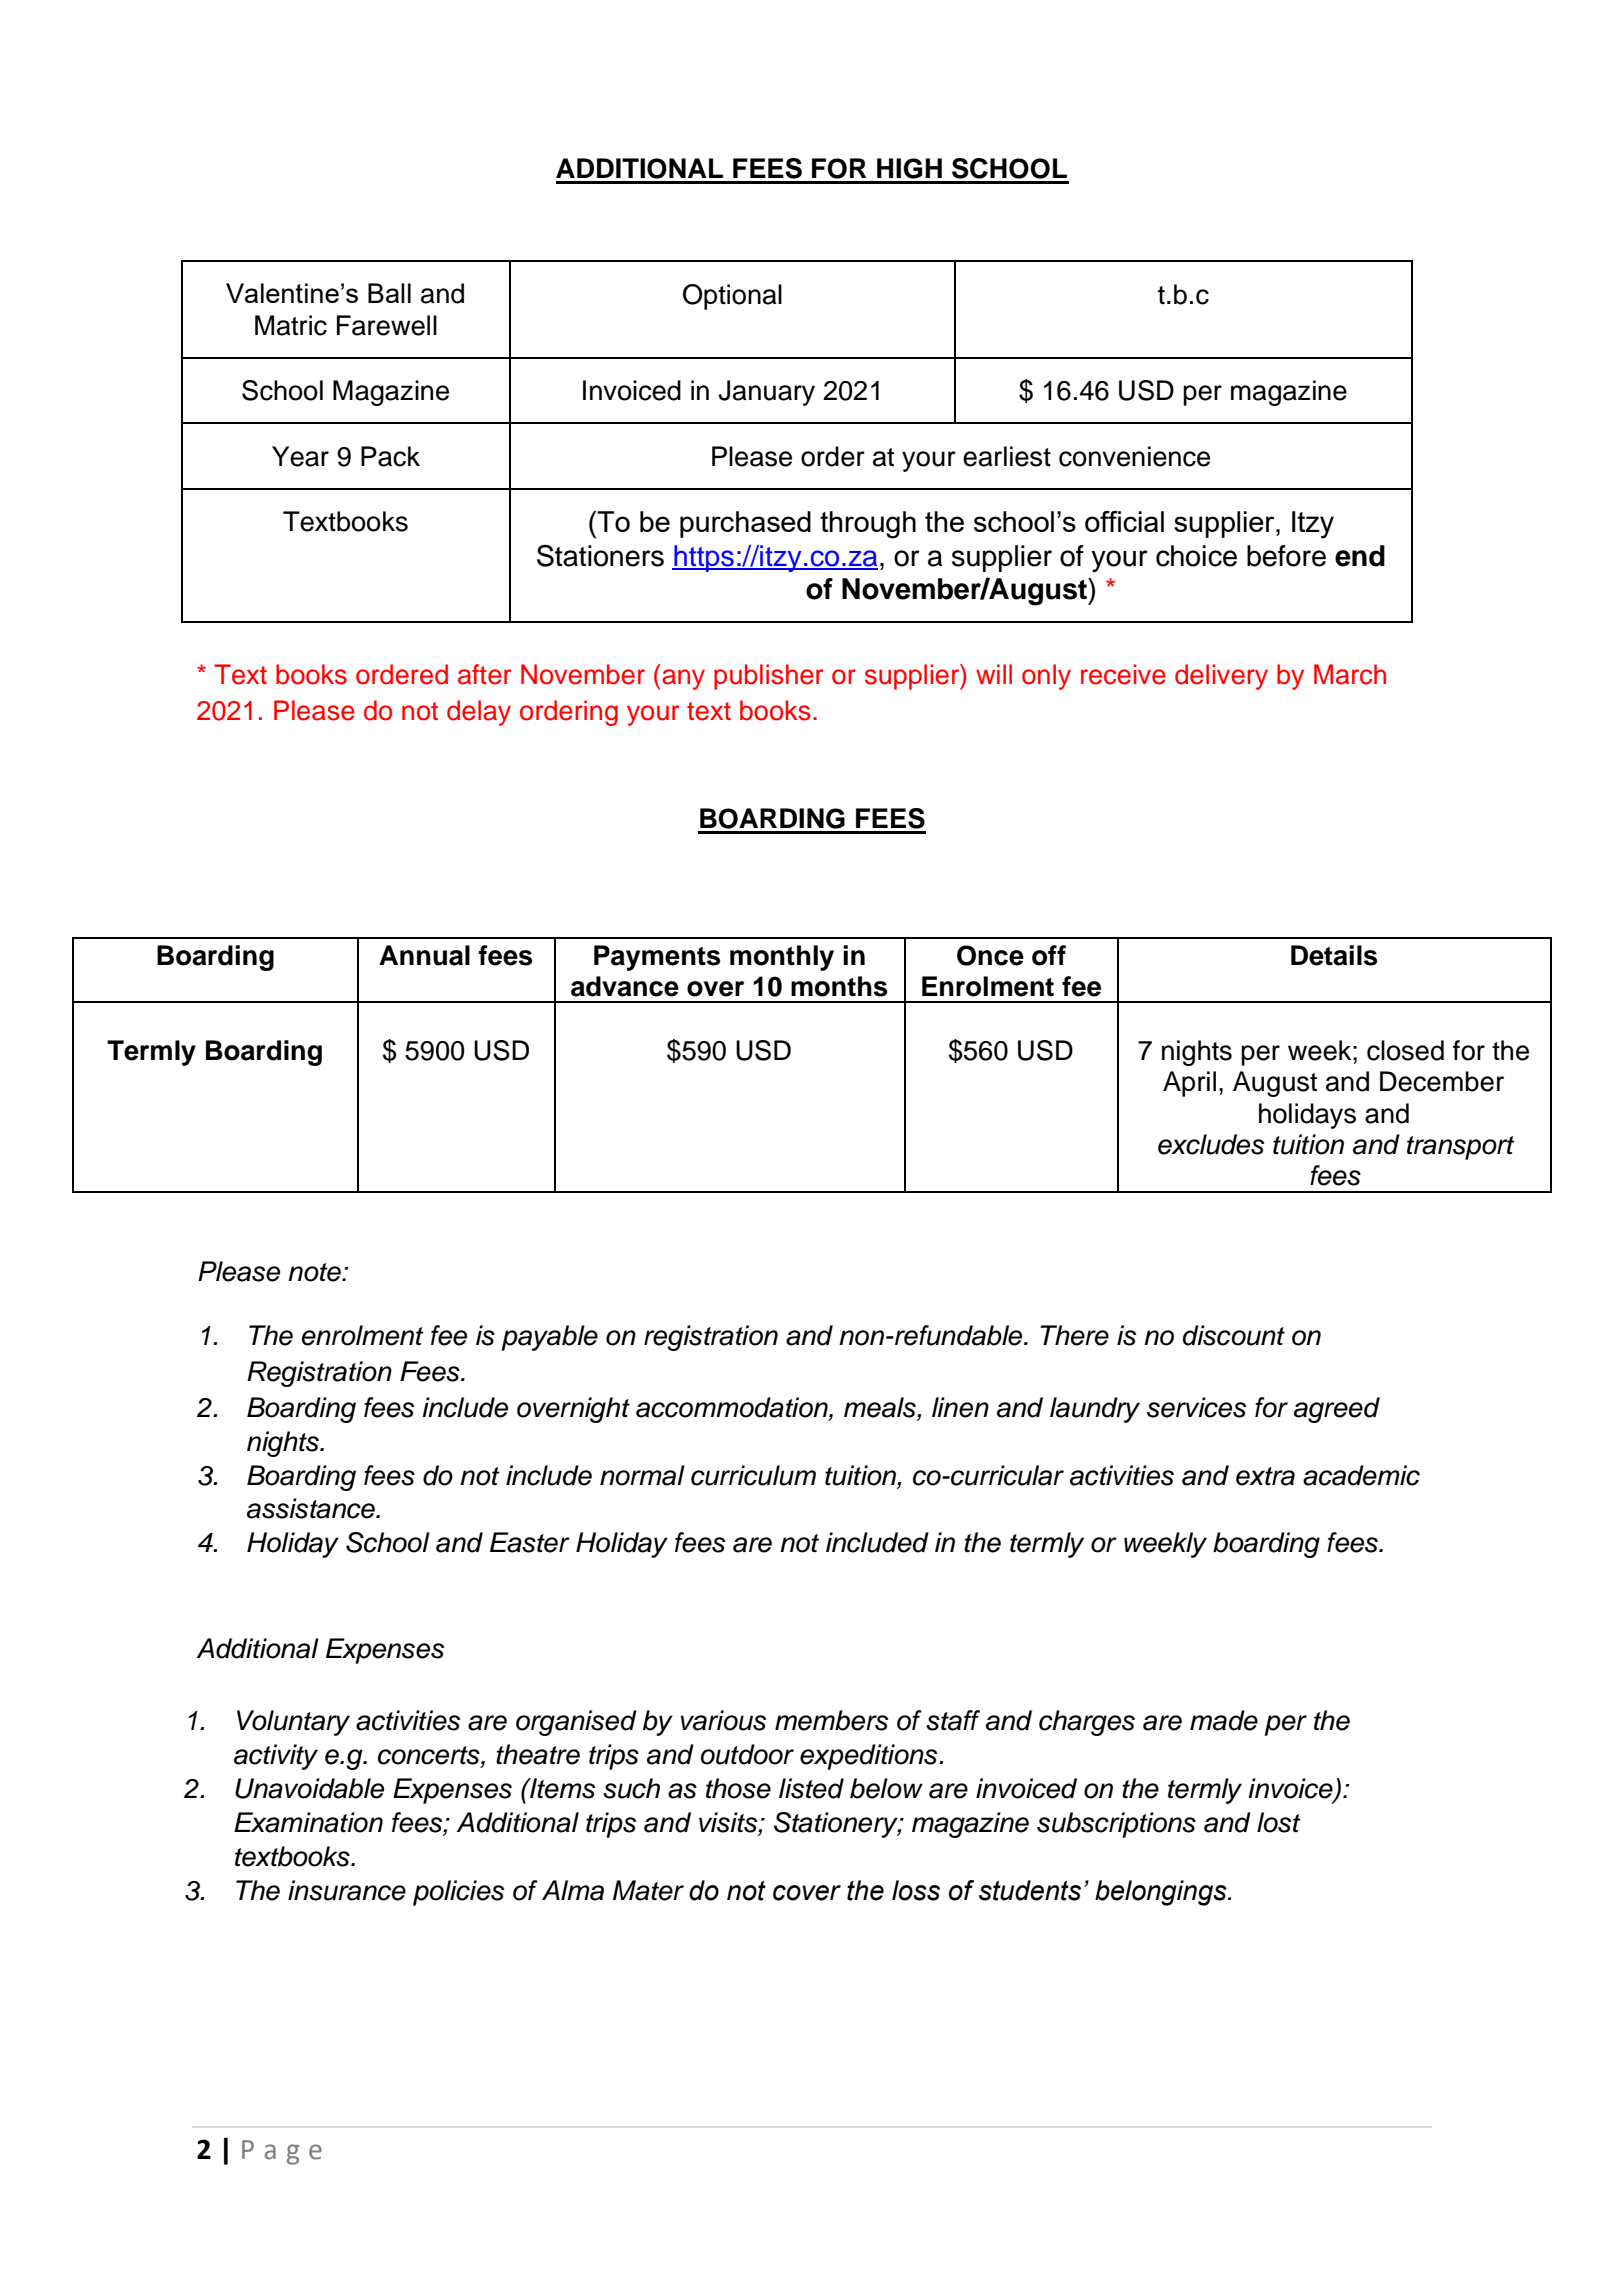 The image size is (1624, 2296). I want to click on lost, so click(1279, 1822).
